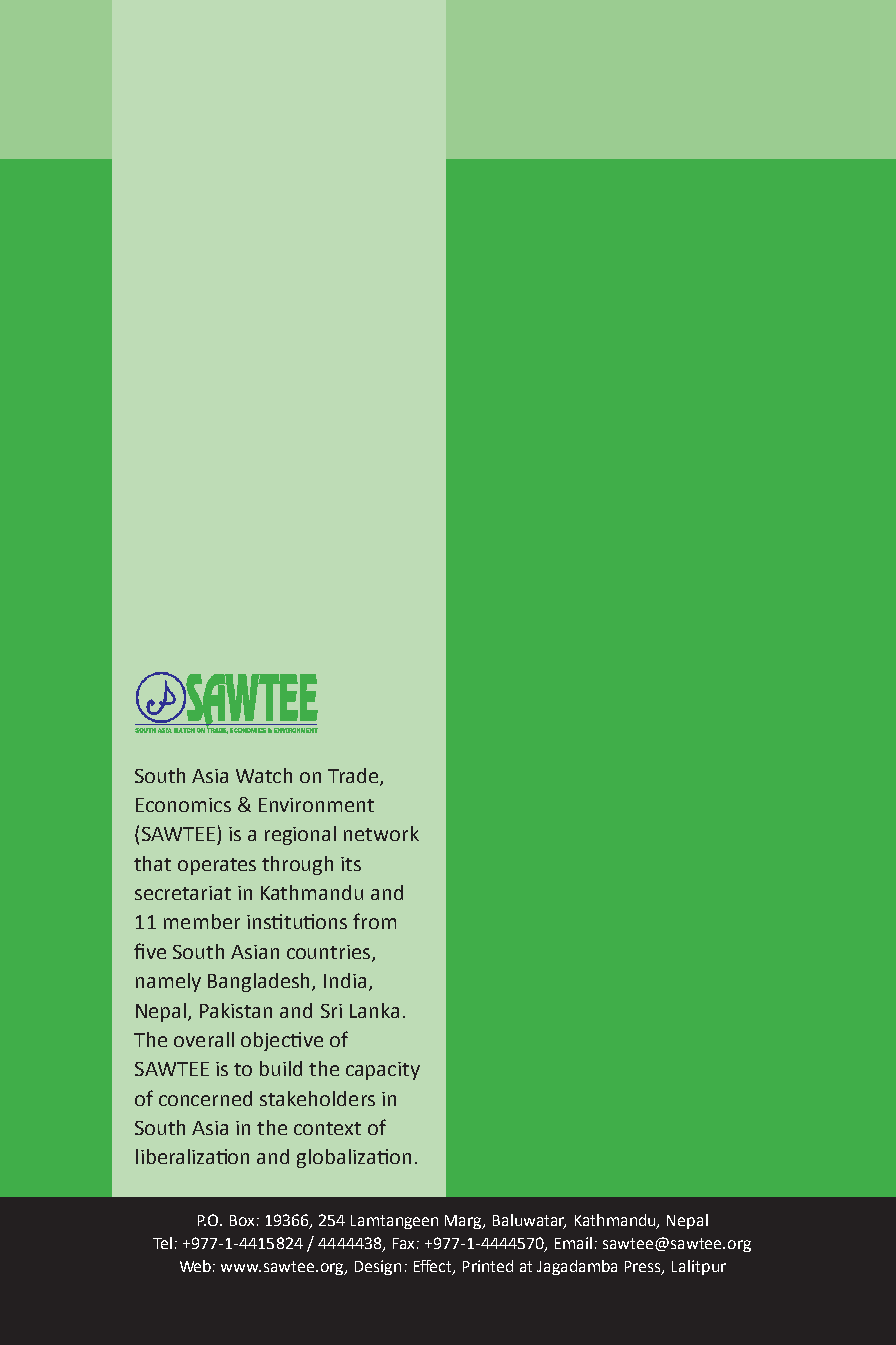  I want to click on Economics, so click(183, 805).
